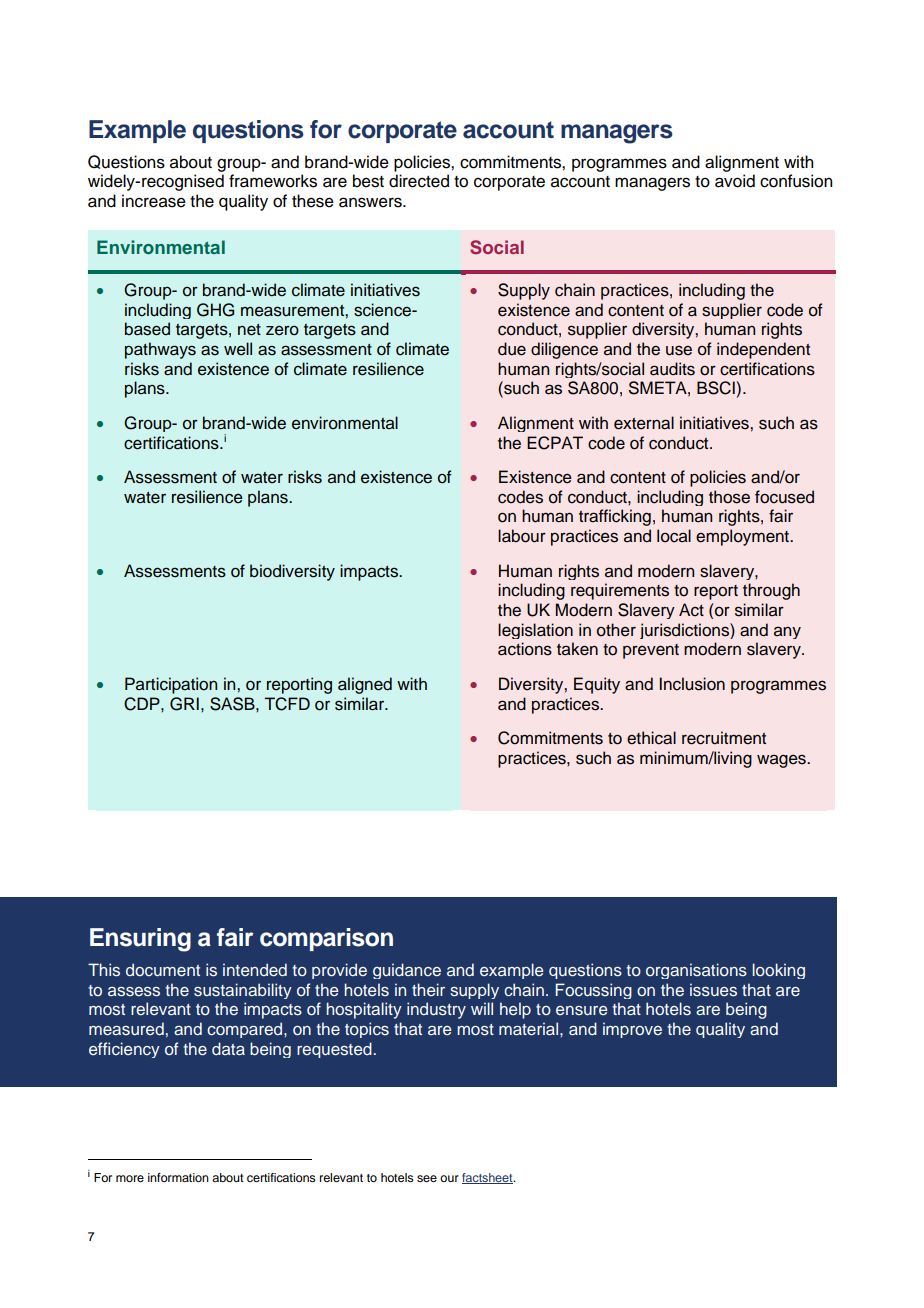 This document has width=924, height=1308. Describe the element at coordinates (743, 537) in the document. I see `employment` at that location.
